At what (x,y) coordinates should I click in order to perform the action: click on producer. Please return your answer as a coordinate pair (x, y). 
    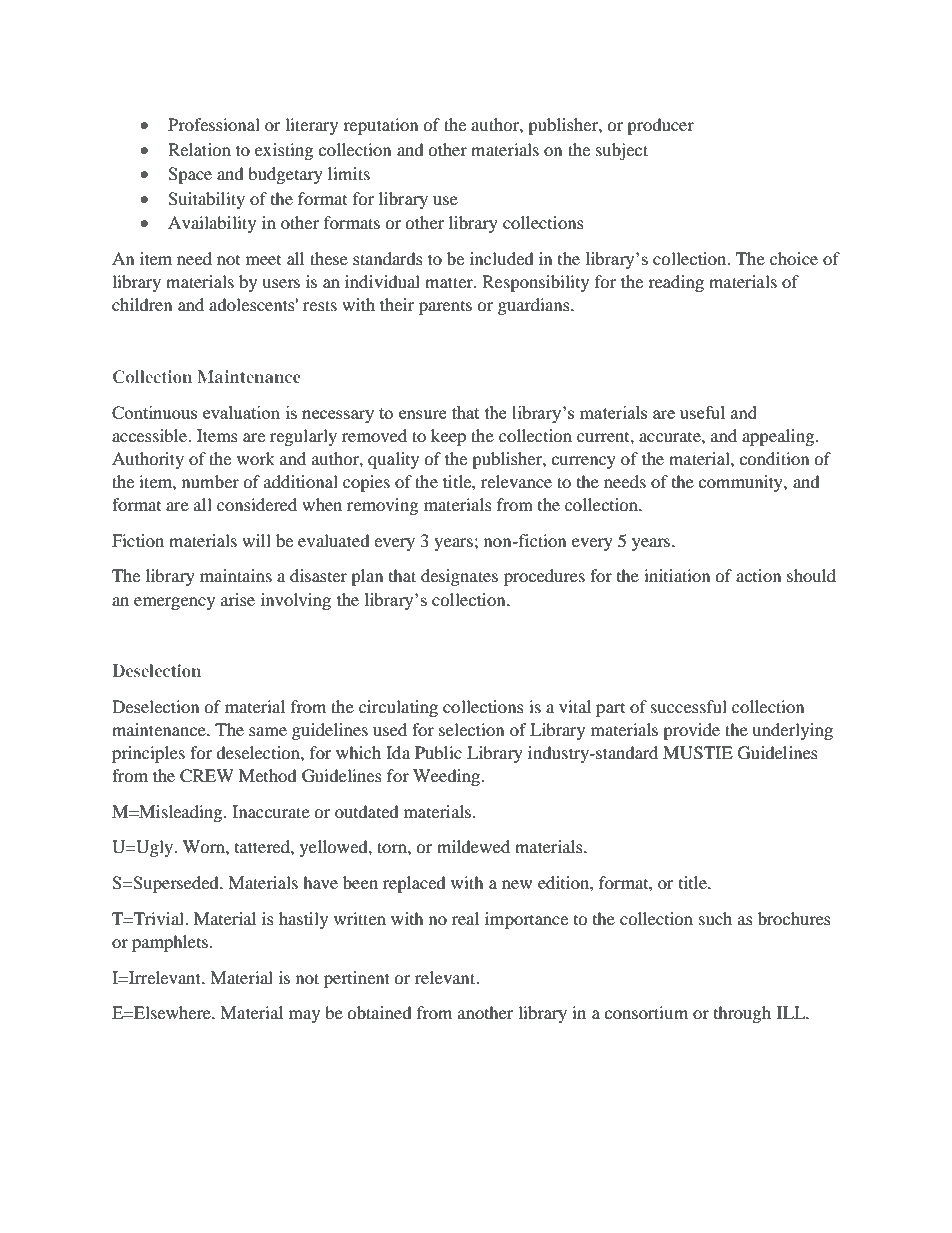
    Looking at the image, I should click on (660, 126).
